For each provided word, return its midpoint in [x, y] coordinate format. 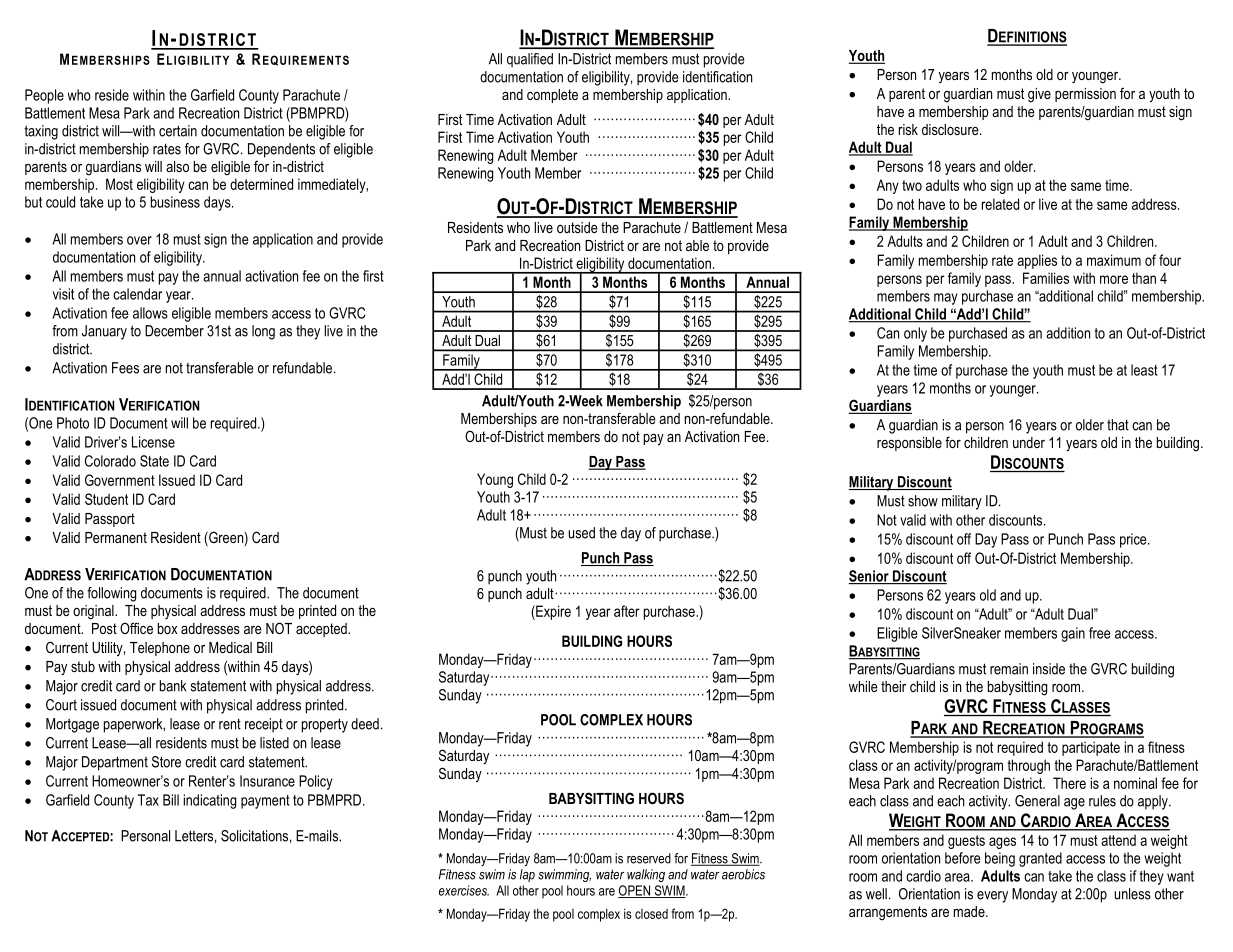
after [627, 611]
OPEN [635, 891]
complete [552, 96]
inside [1049, 669]
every [992, 897]
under [1029, 442]
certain [178, 131]
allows [150, 313]
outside [577, 227]
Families [1046, 278]
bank [173, 686]
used [581, 533]
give [1039, 95]
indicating [210, 801]
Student [106, 499]
